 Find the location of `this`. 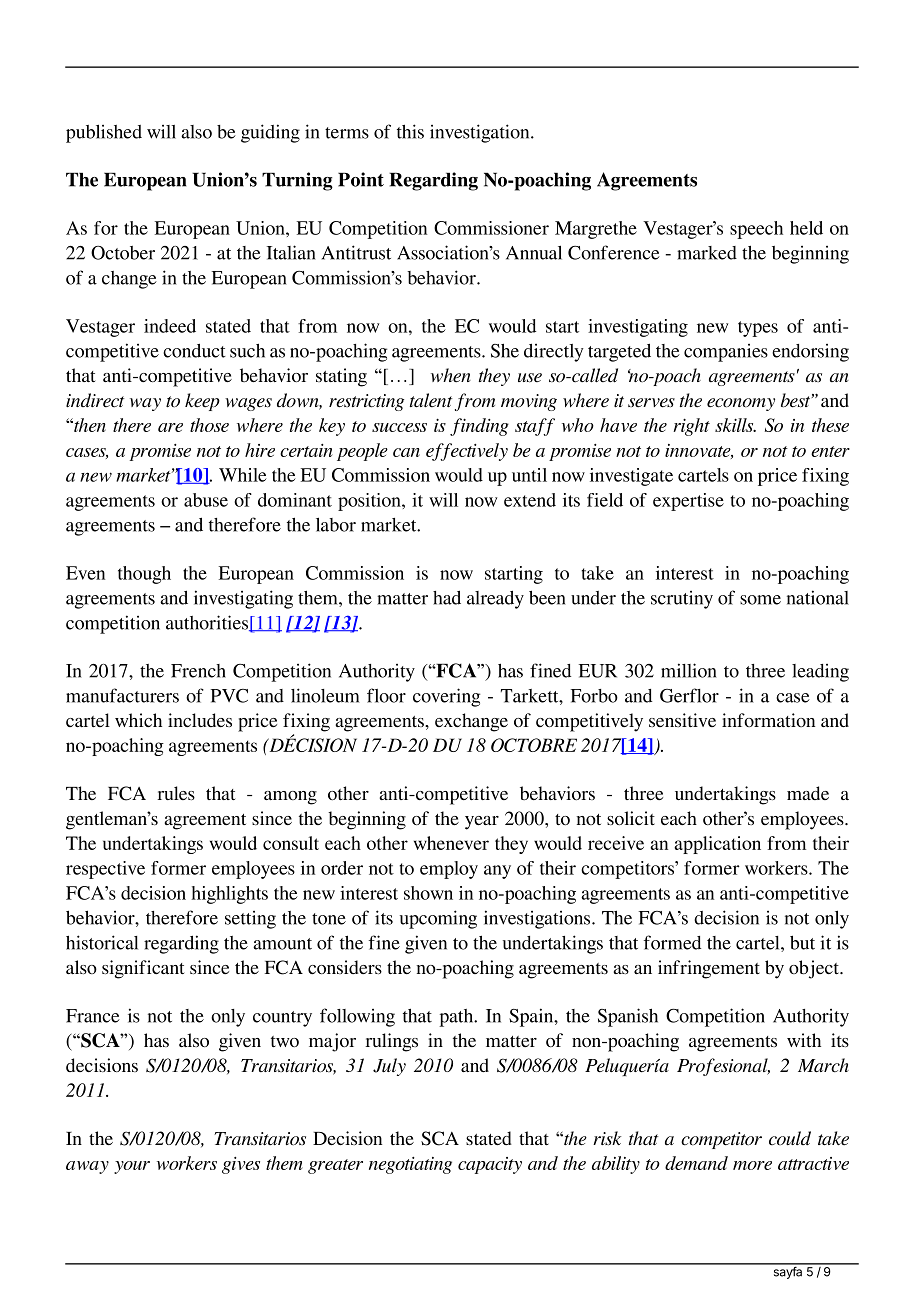

this is located at coordinates (410, 131).
